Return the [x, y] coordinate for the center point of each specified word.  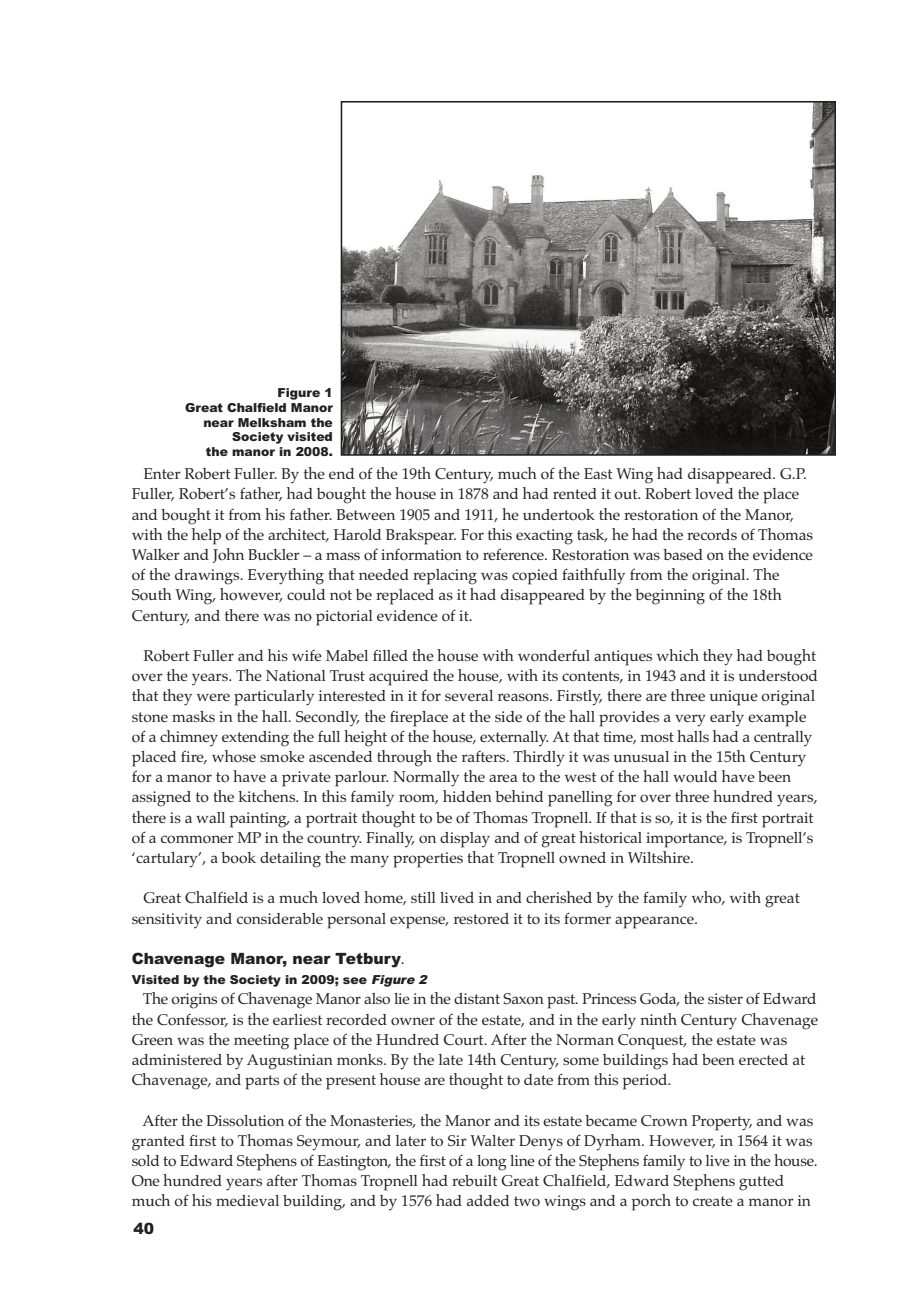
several [469, 695]
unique [733, 698]
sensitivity [167, 920]
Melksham [272, 422]
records [712, 534]
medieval [247, 1200]
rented [575, 493]
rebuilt [475, 1180]
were [213, 697]
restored [481, 918]
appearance [655, 922]
